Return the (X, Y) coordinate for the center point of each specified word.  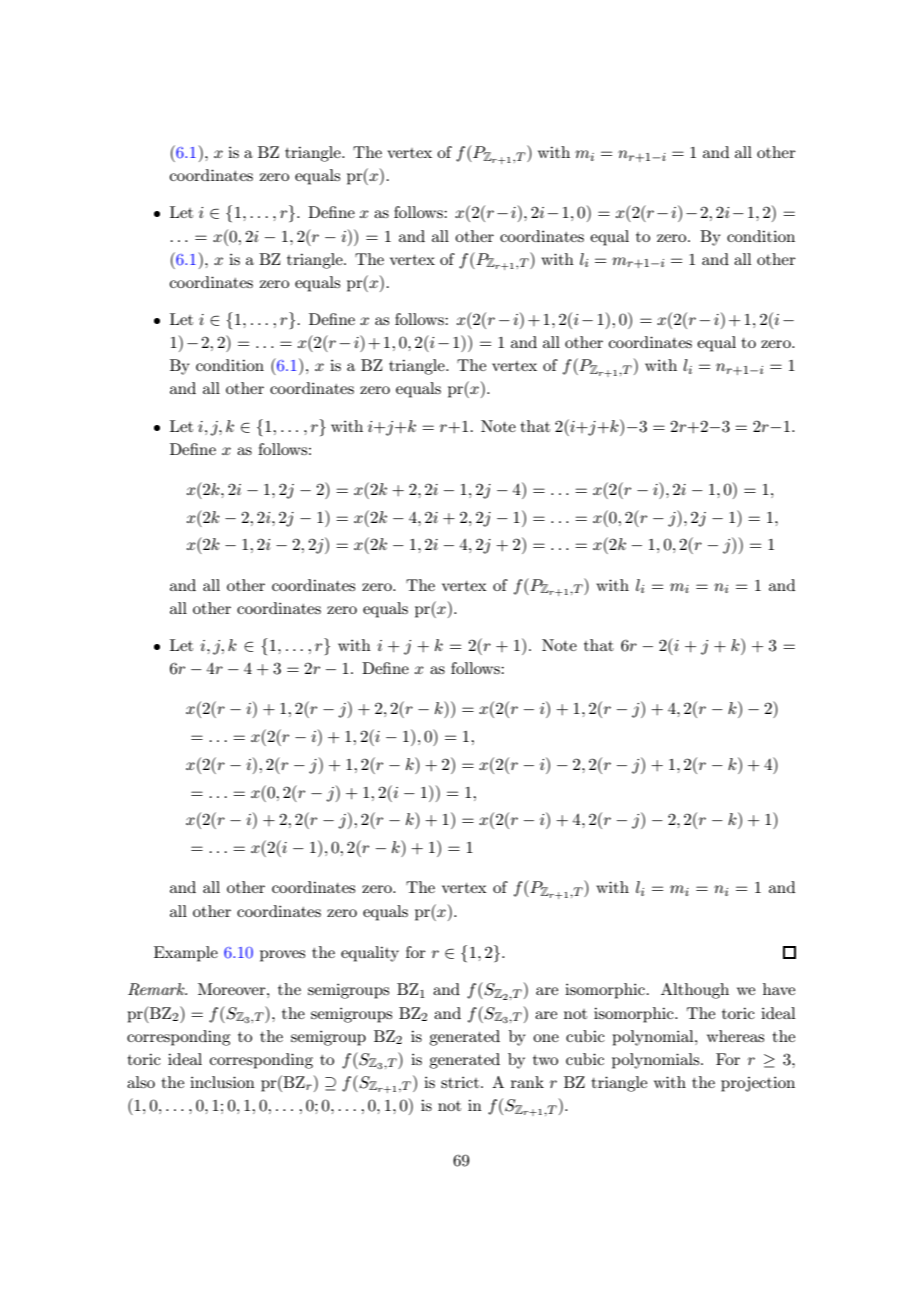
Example (186, 954)
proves (282, 956)
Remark (157, 989)
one (546, 1038)
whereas (735, 1036)
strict (460, 1082)
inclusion (222, 1082)
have (779, 989)
